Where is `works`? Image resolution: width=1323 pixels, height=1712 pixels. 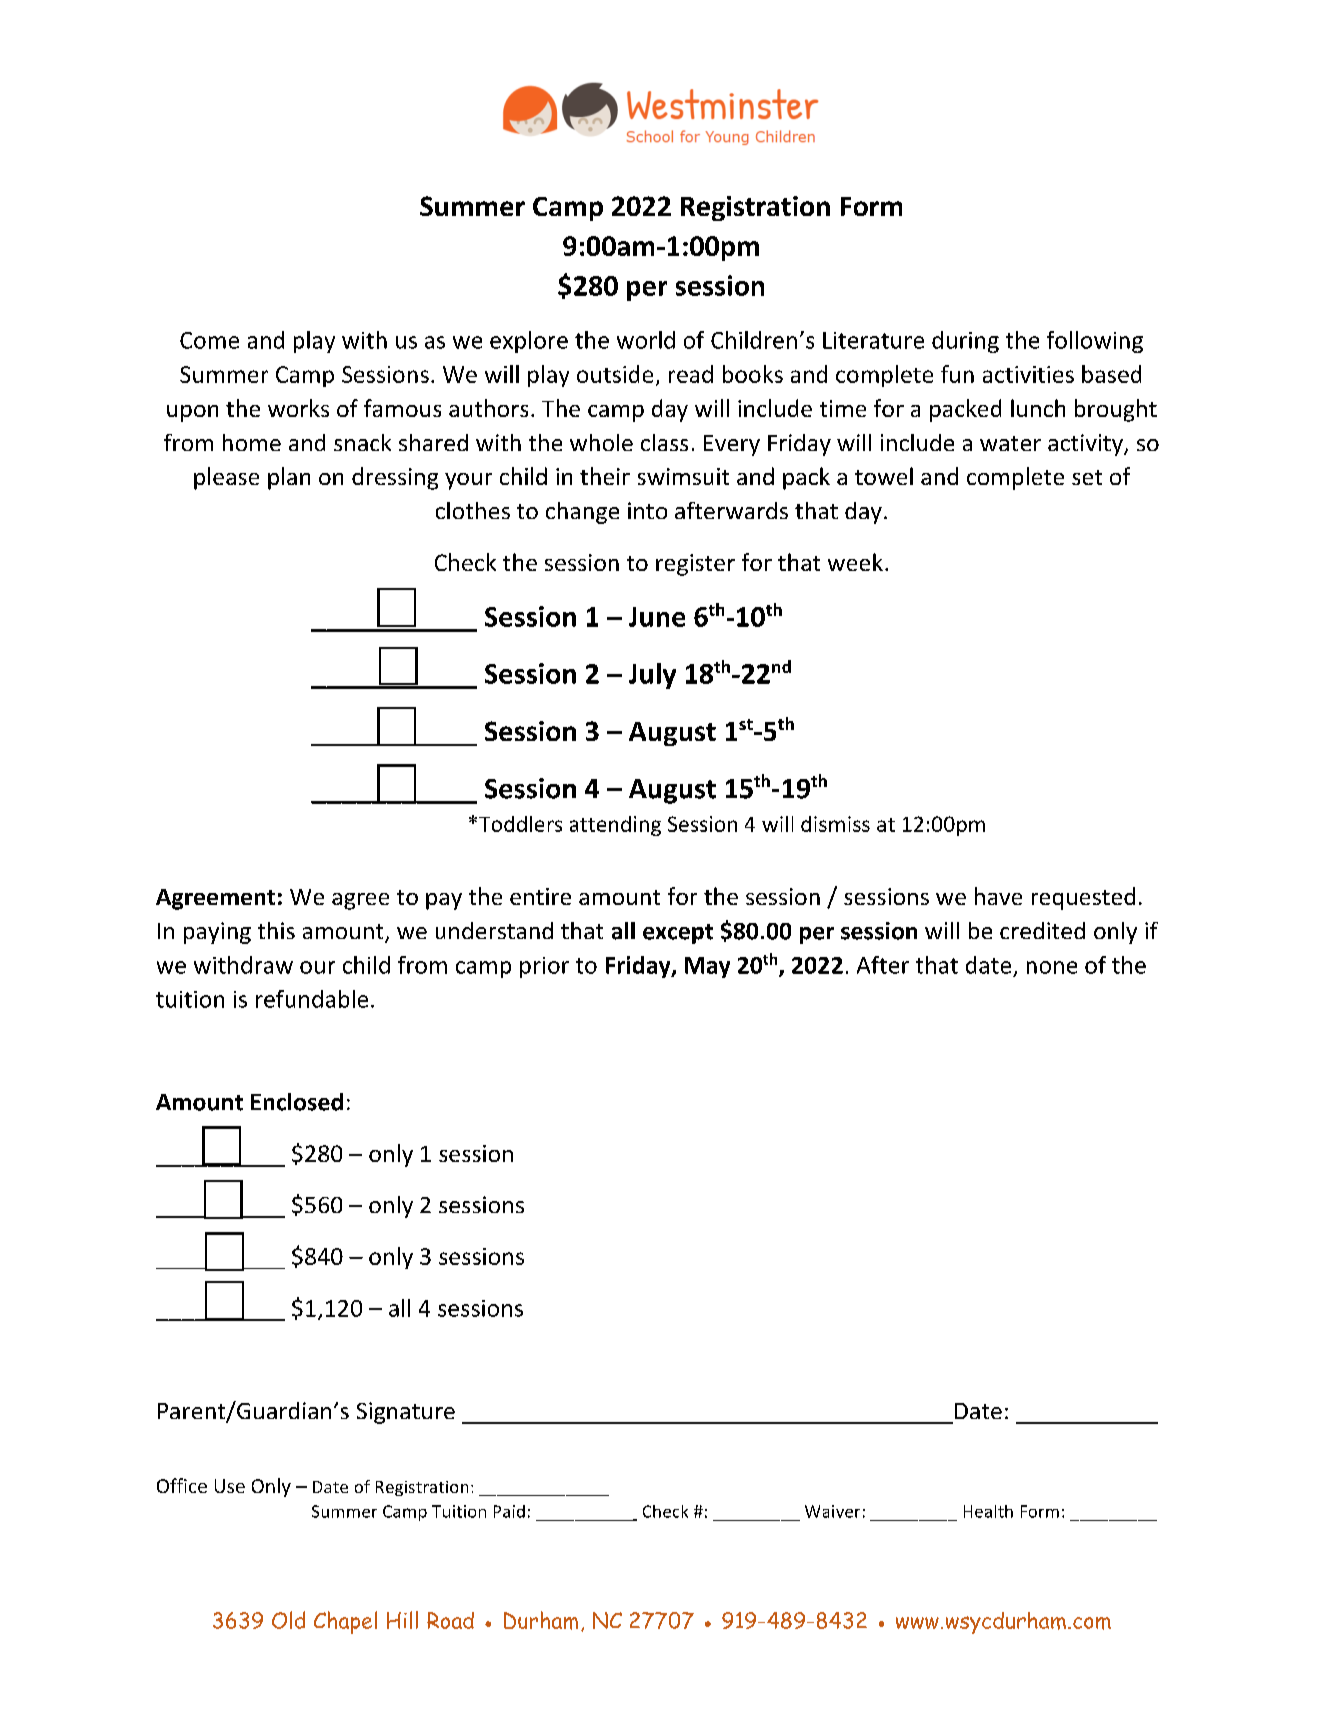
works is located at coordinates (298, 408).
